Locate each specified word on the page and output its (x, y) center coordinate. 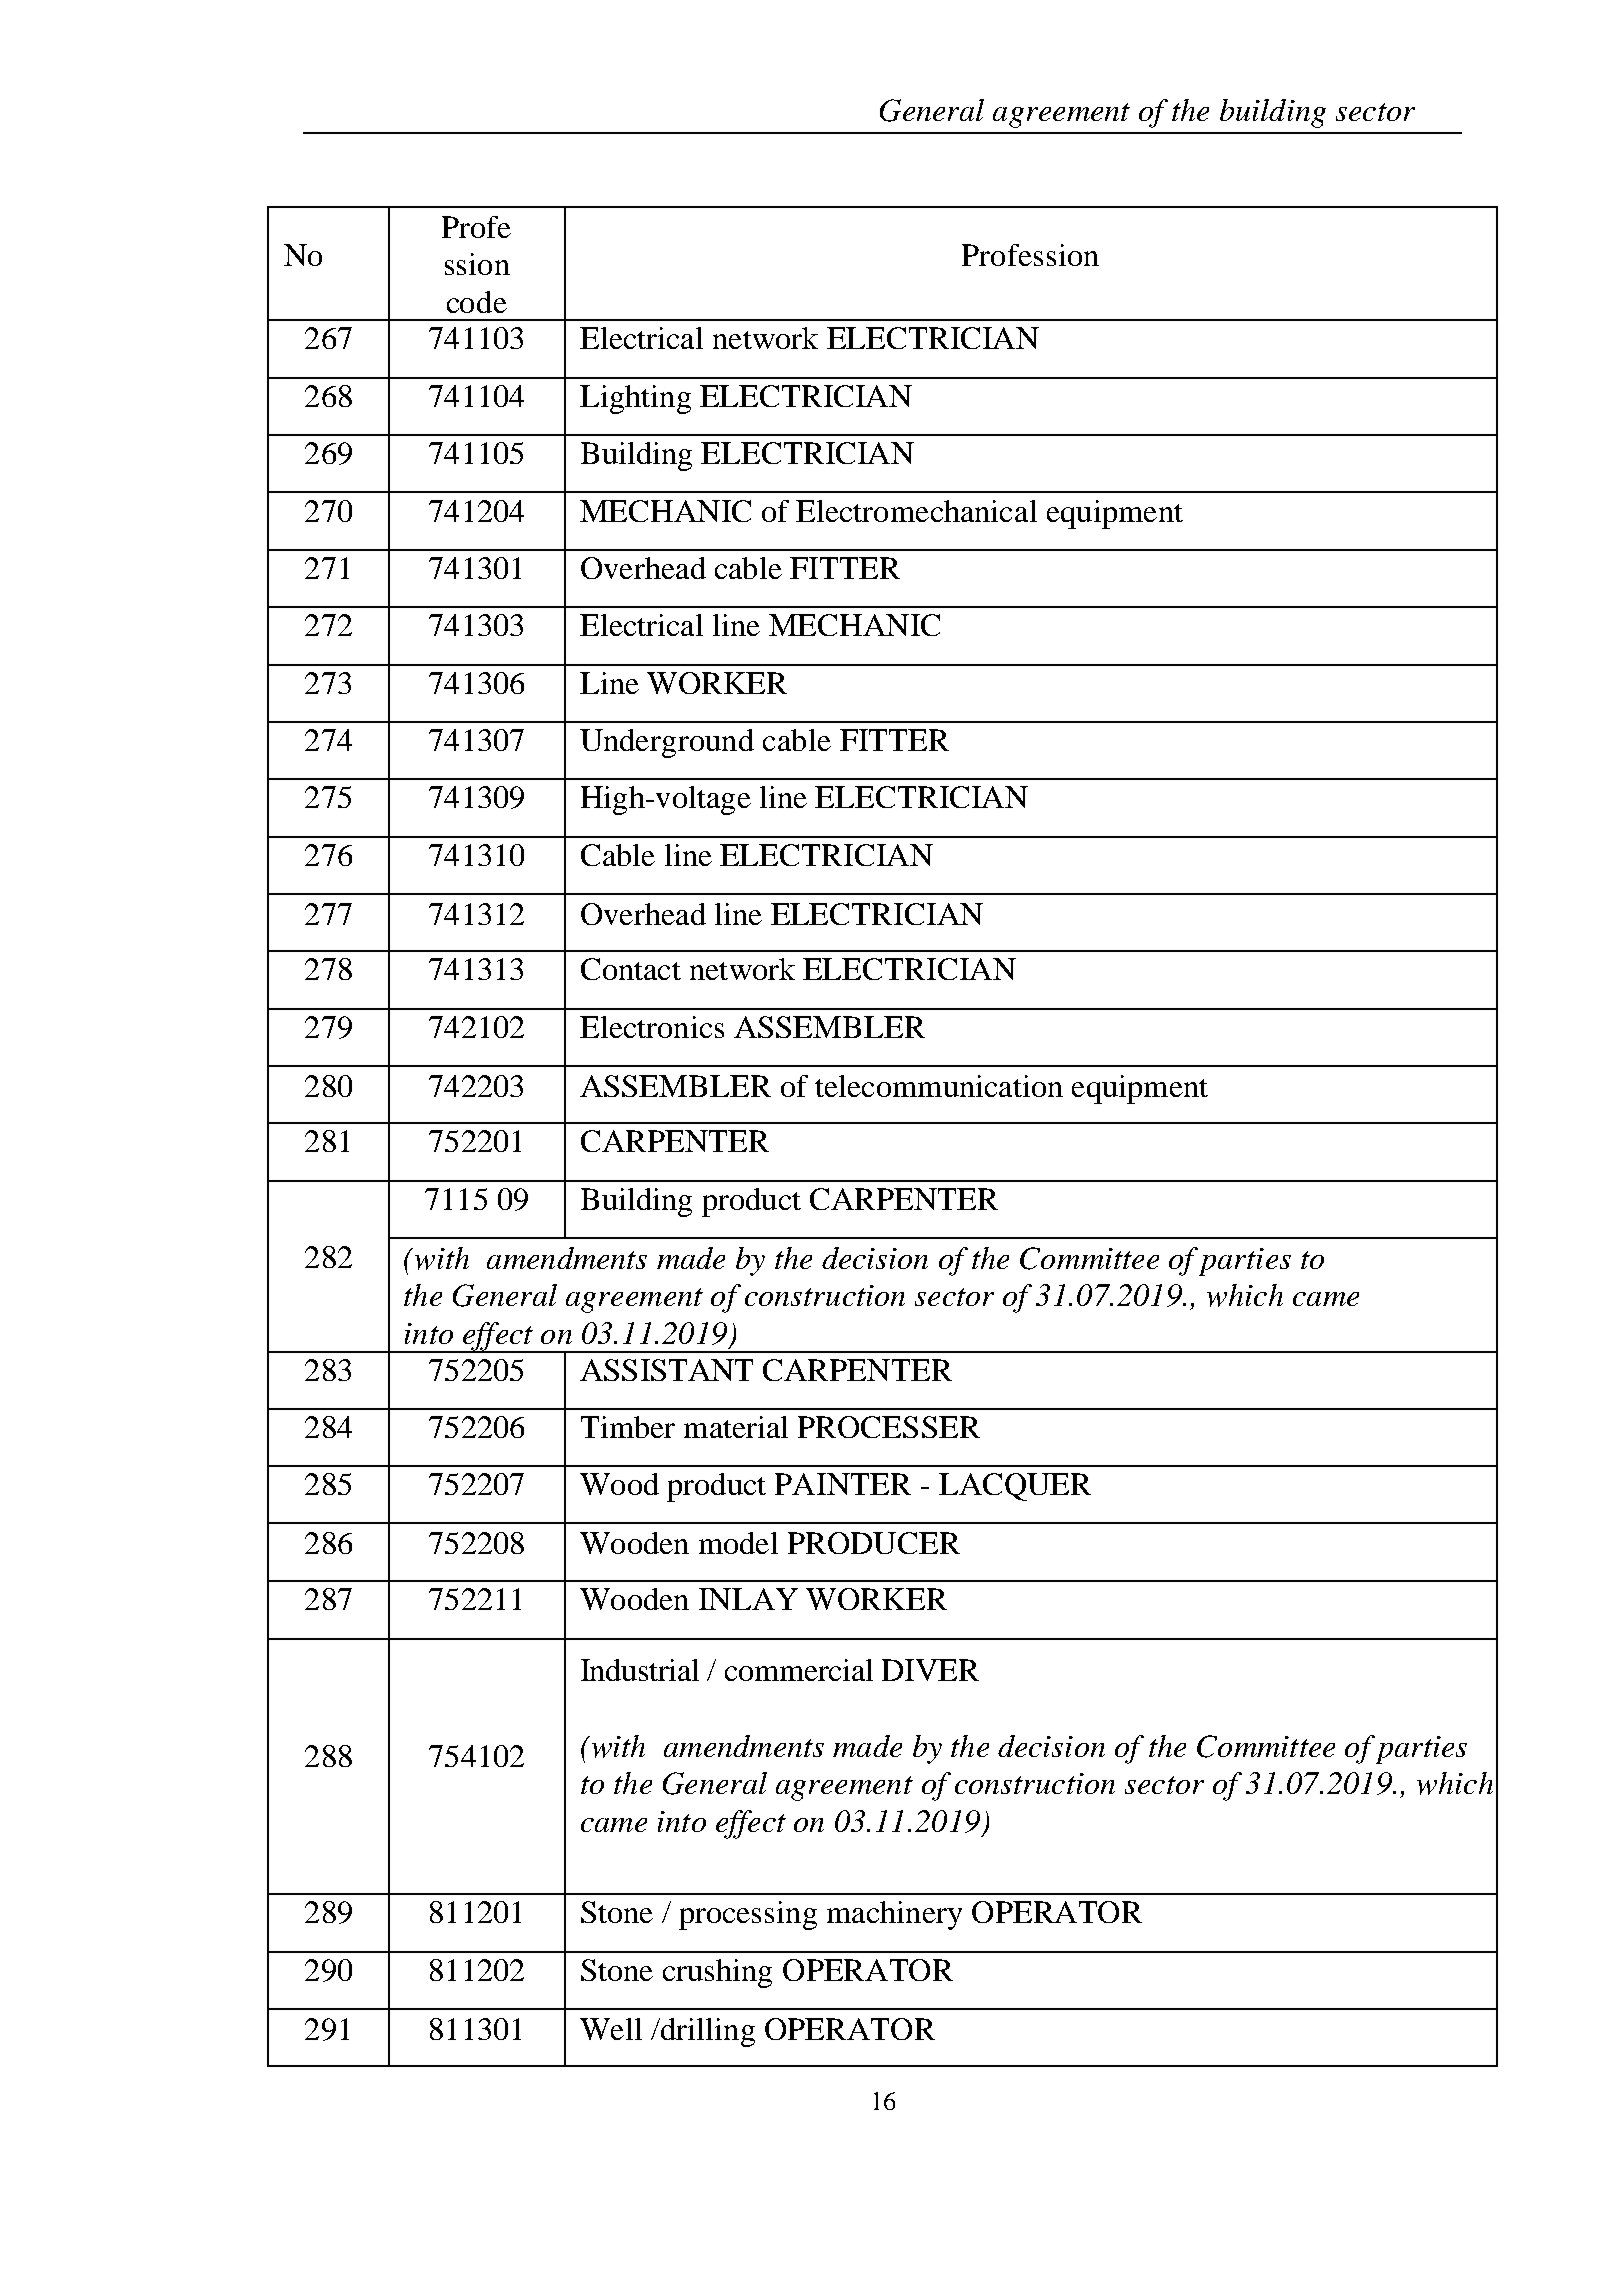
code (477, 302)
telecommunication (939, 1086)
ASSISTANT (666, 1370)
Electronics (652, 1027)
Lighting (635, 399)
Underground (667, 743)
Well (611, 2029)
